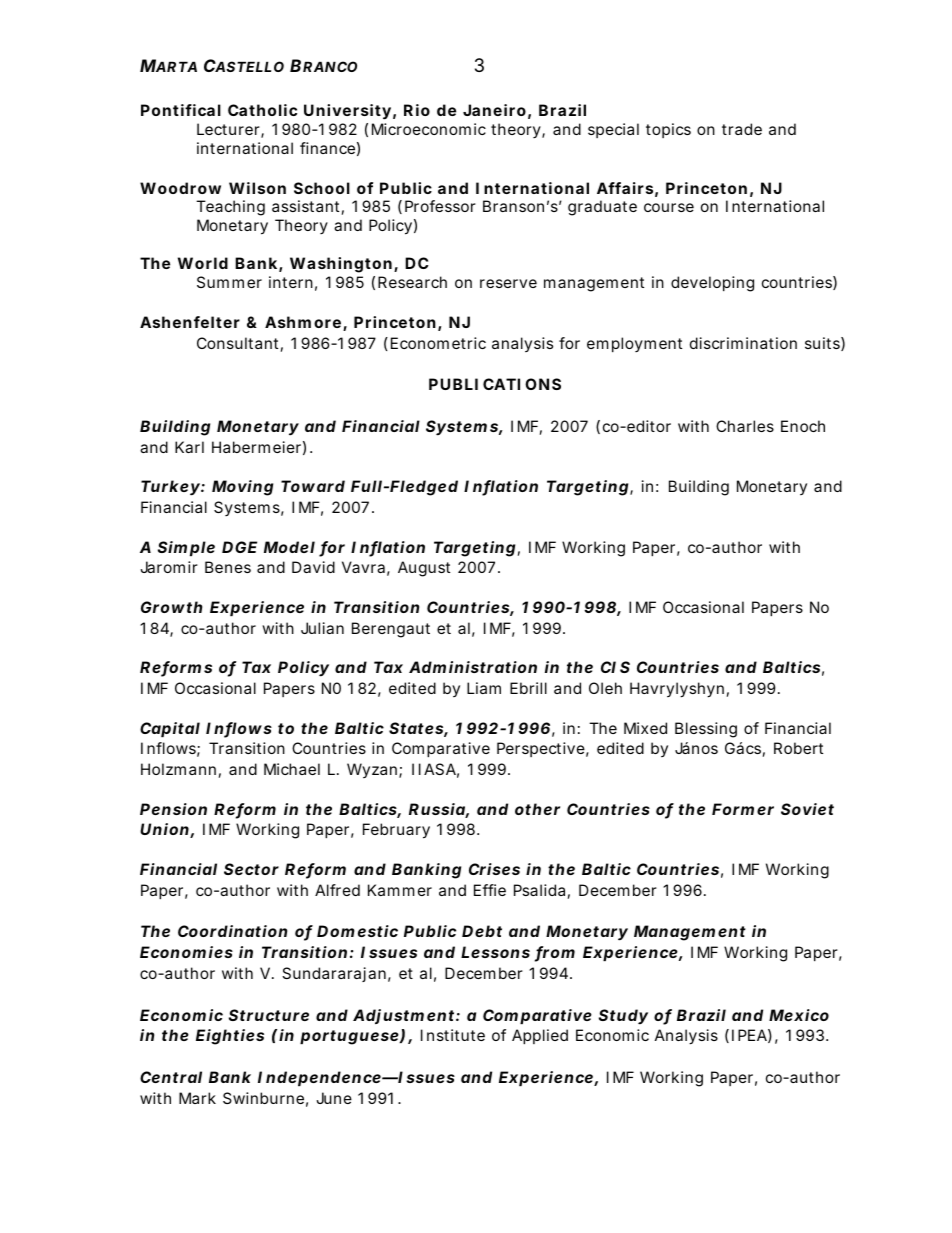  Describe the element at coordinates (494, 110) in the screenshot. I see `Janeiro` at that location.
